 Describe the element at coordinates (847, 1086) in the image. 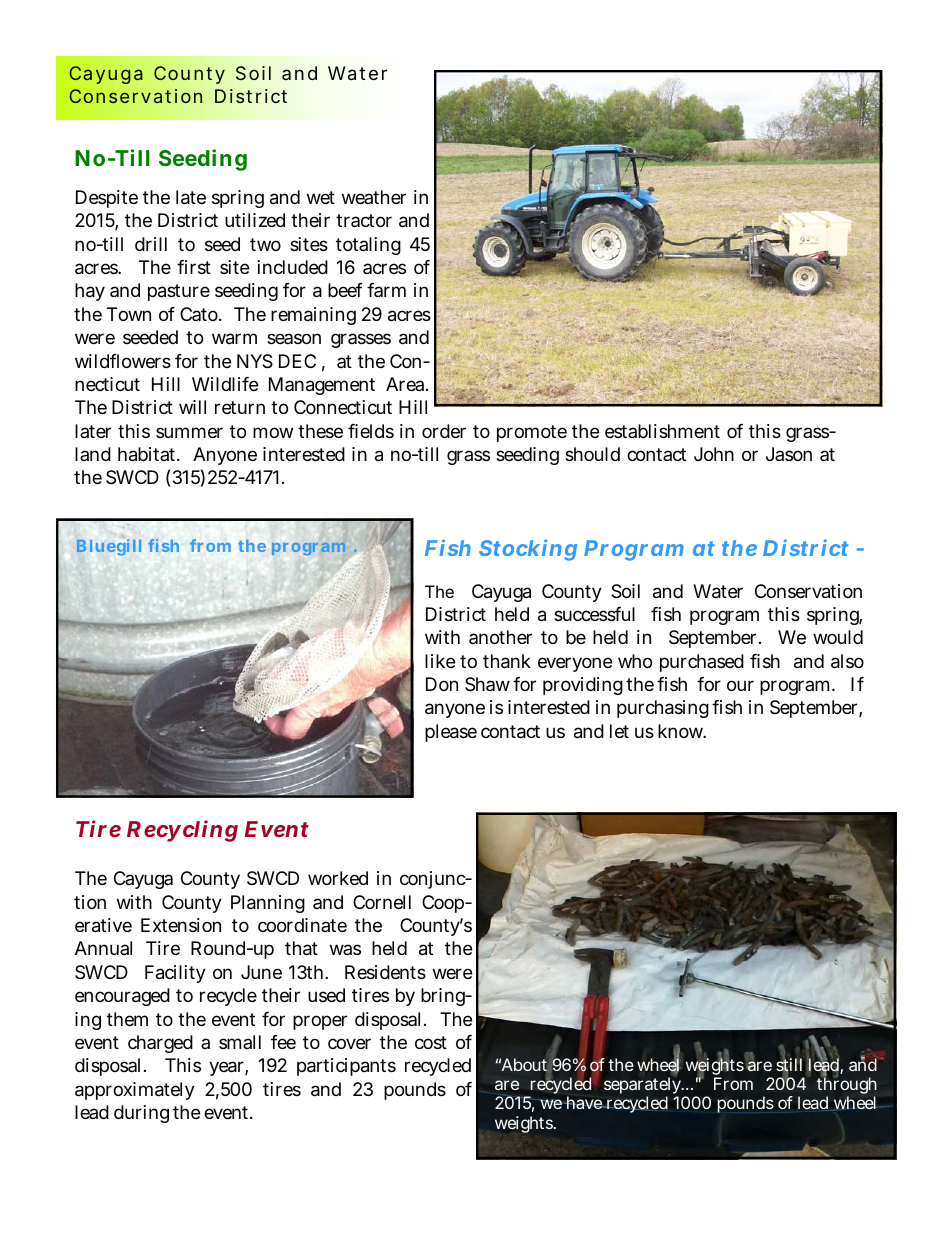

I see `through` at that location.
